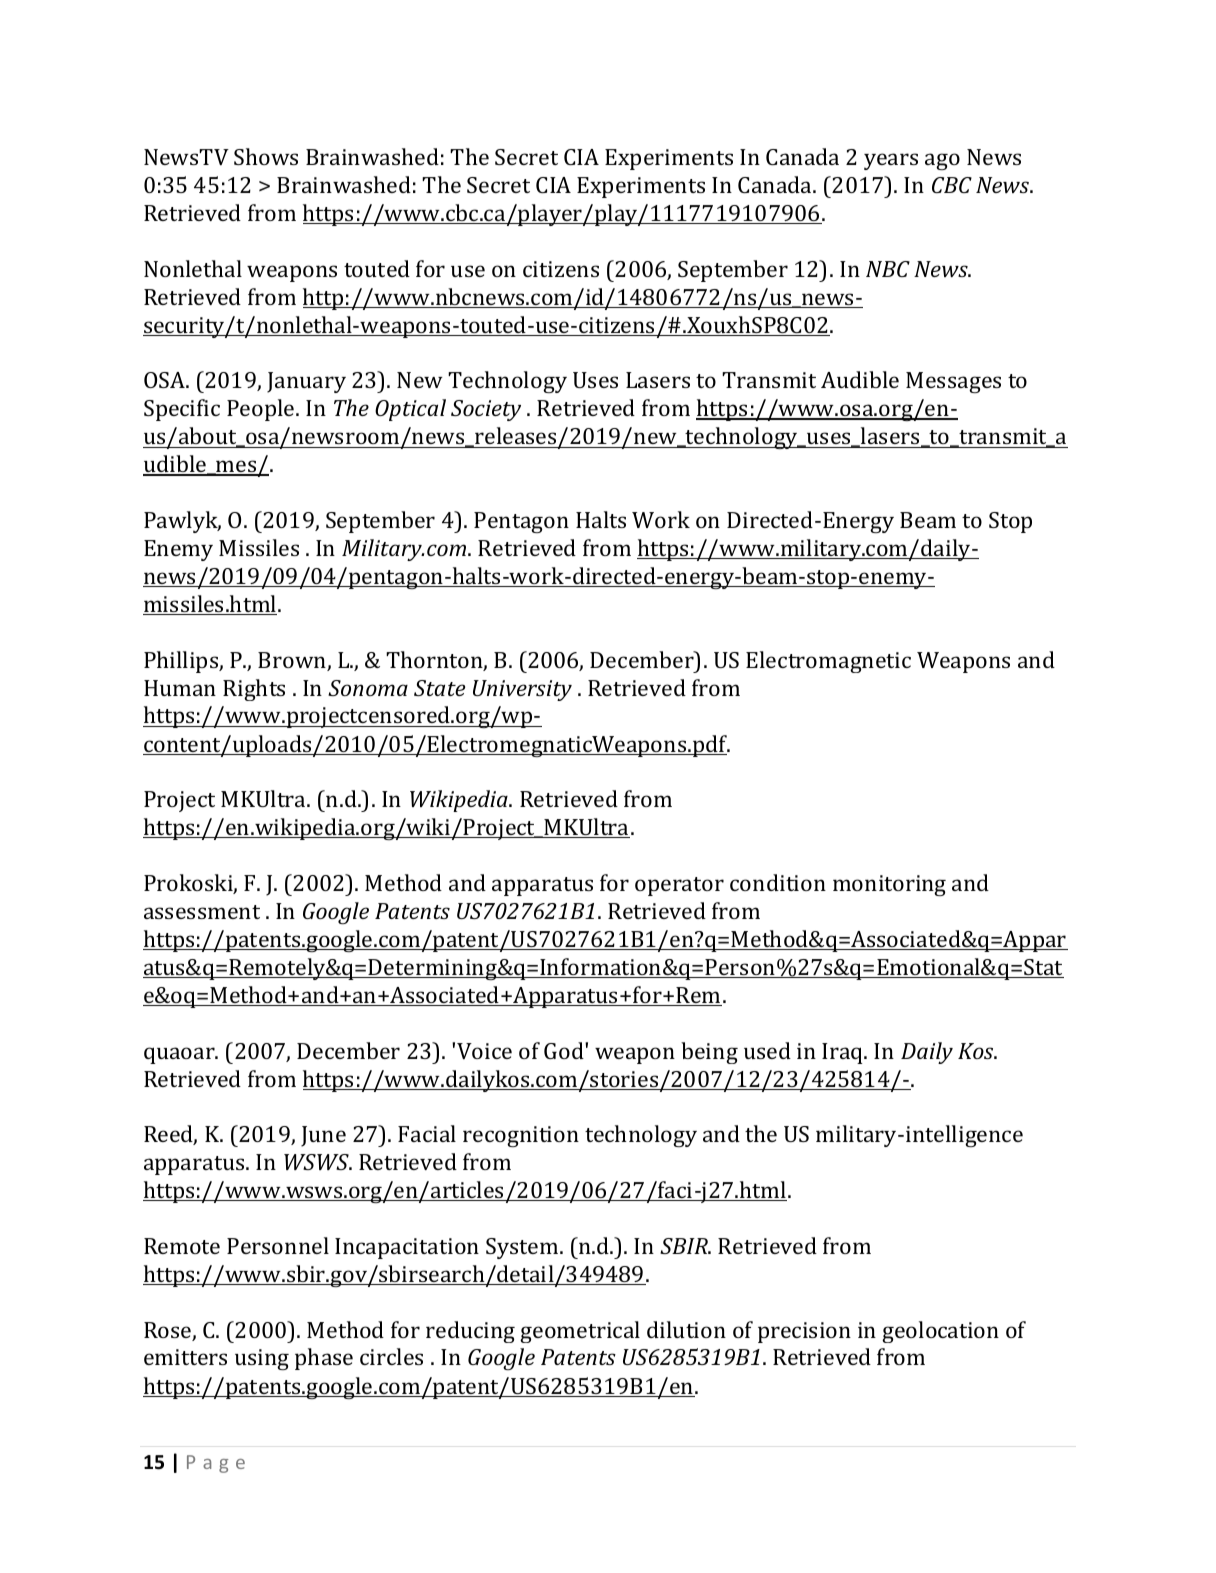  Describe the element at coordinates (565, 1050) in the image. I see `God` at that location.
